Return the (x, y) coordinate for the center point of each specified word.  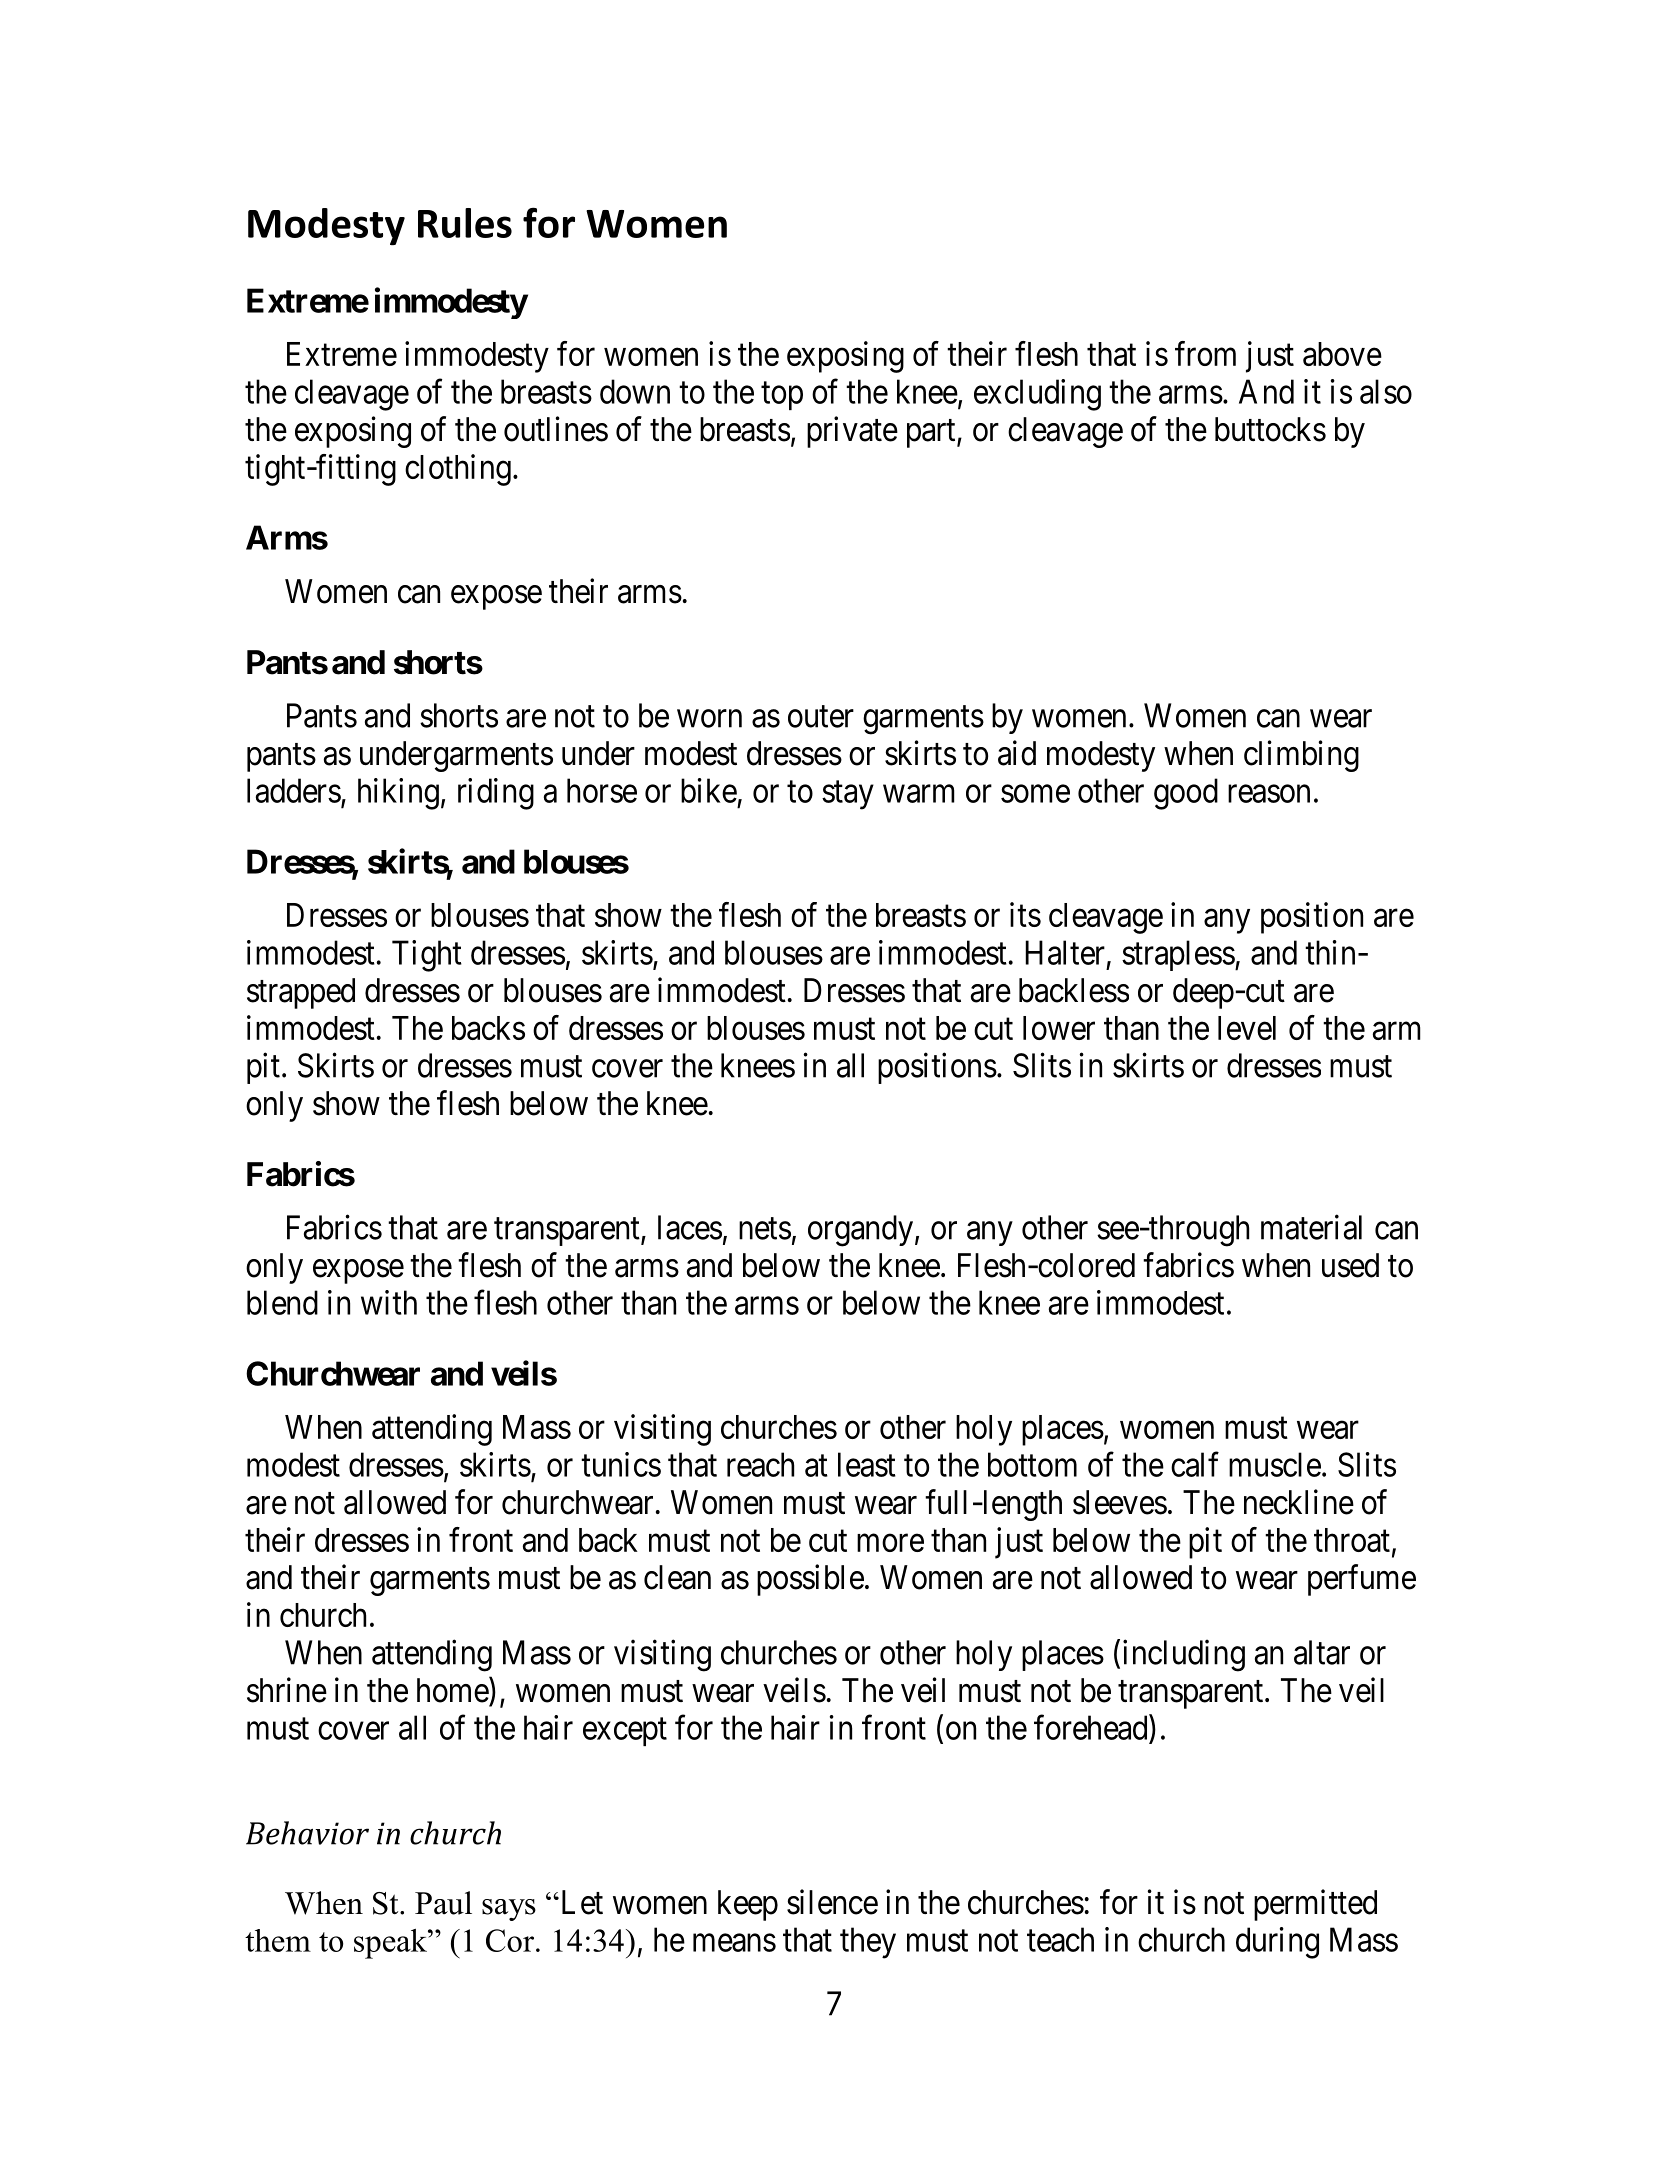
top (782, 396)
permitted (1315, 1905)
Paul (443, 1903)
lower (1059, 1028)
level (1247, 1028)
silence (832, 1902)
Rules (465, 223)
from (1205, 353)
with (389, 1302)
